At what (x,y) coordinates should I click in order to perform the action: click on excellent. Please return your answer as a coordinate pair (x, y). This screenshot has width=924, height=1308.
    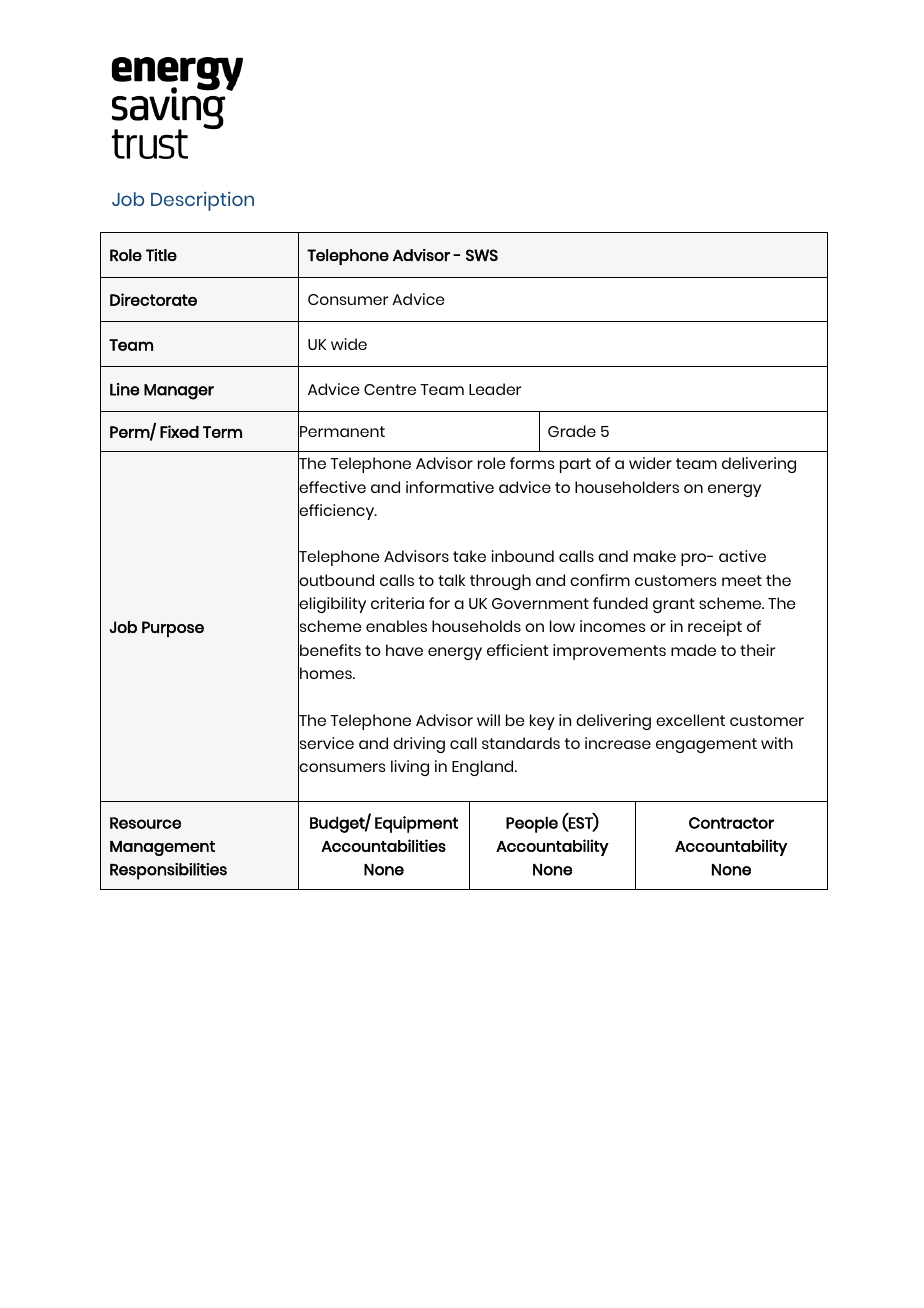
    Looking at the image, I should click on (690, 720).
